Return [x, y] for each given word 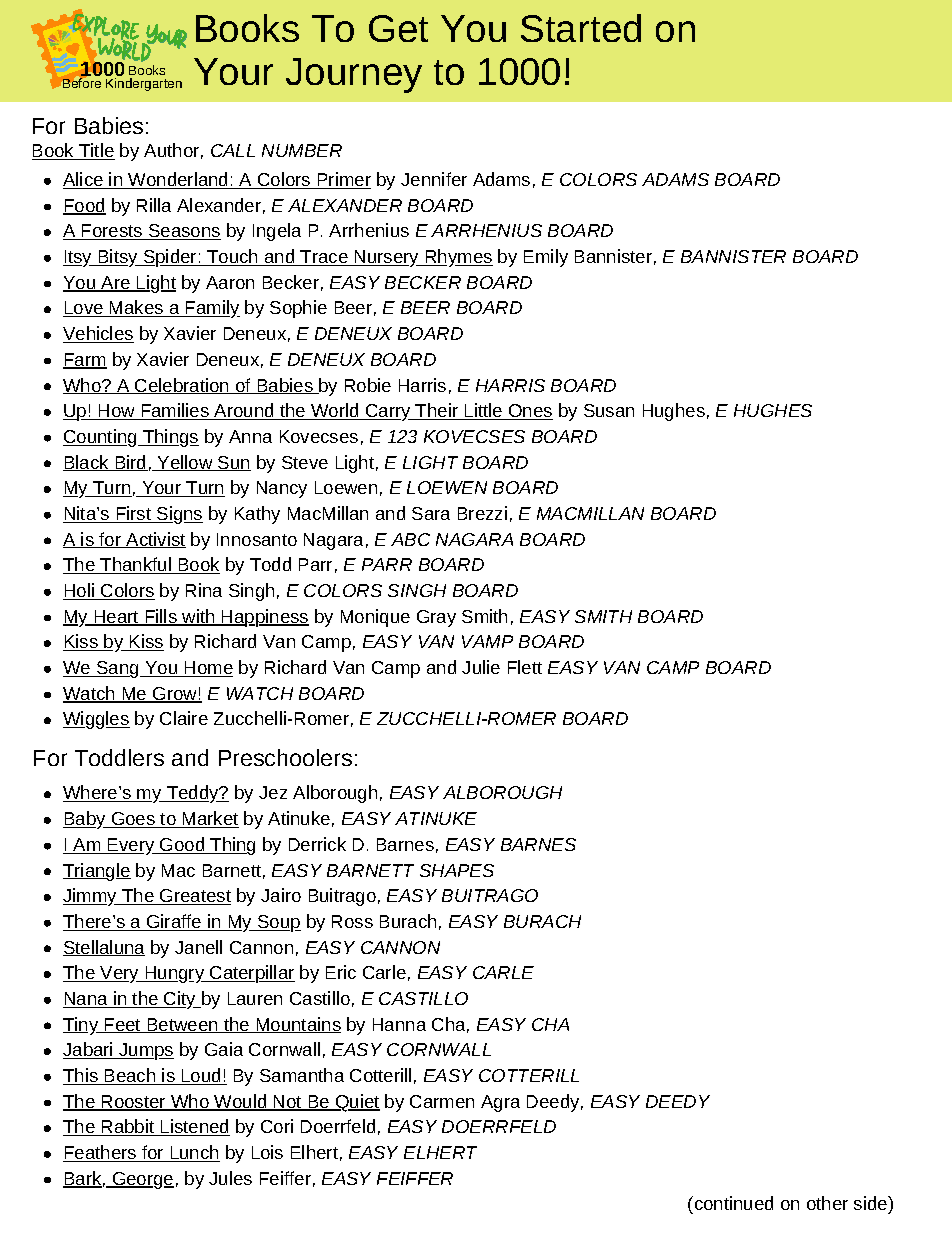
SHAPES [457, 870]
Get [398, 28]
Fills [161, 617]
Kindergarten [144, 84]
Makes [137, 308]
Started [581, 28]
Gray [436, 618]
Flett [525, 667]
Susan [609, 410]
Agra [500, 1103]
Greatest [194, 897]
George [142, 1180]
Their [437, 411]
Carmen [442, 1101]
